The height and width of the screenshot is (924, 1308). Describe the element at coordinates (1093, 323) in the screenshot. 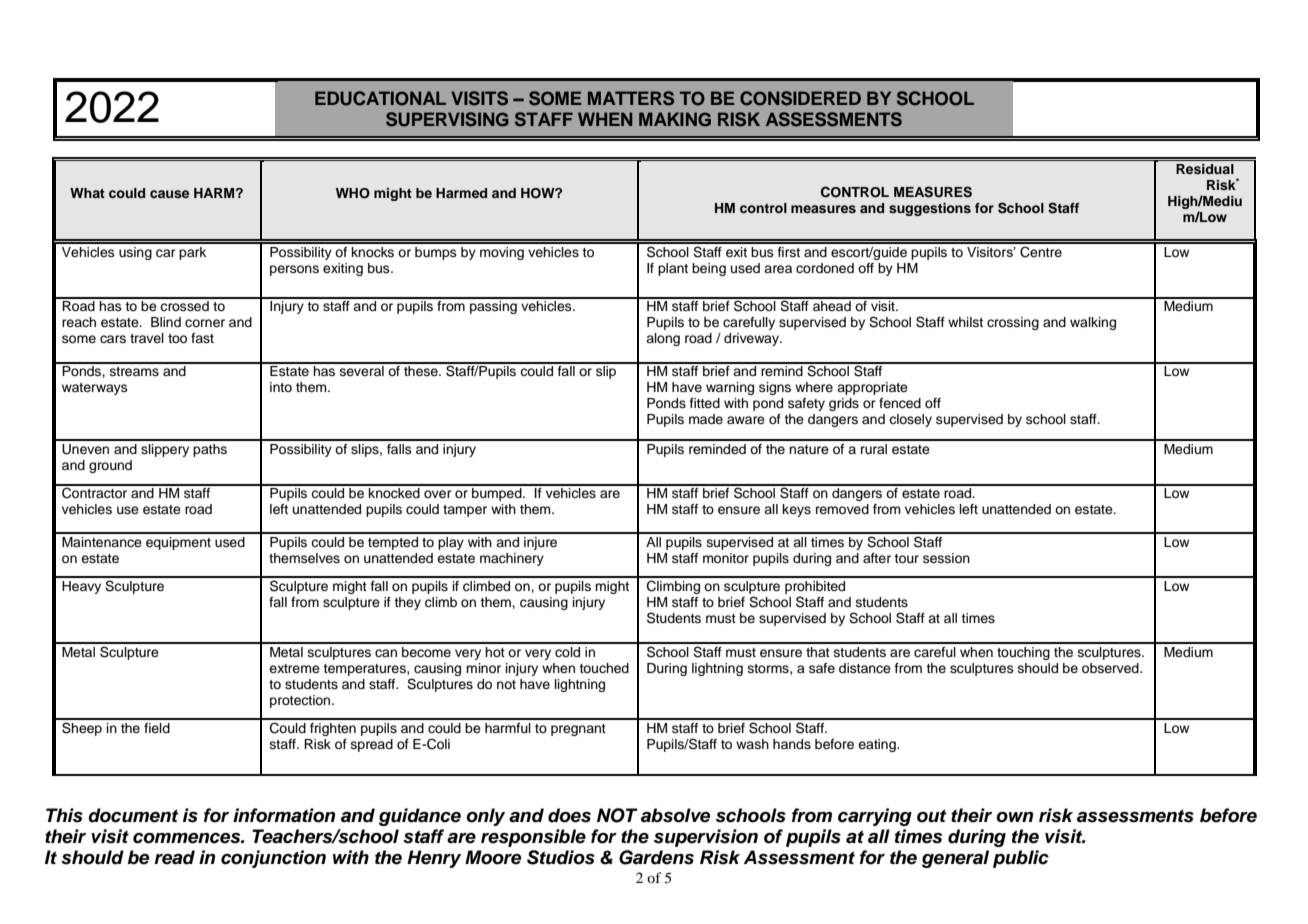

I see `walking` at that location.
